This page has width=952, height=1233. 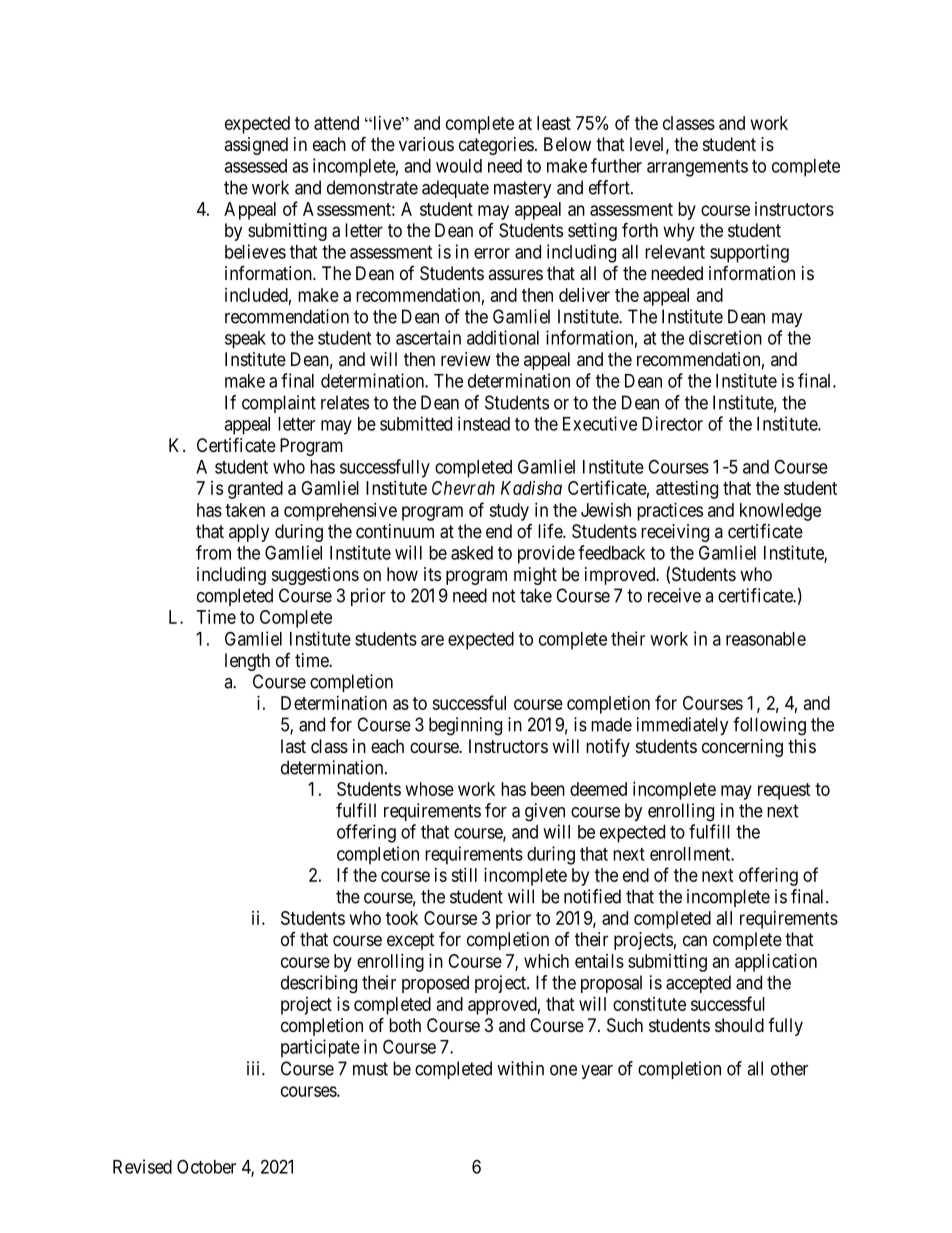 I want to click on Director, so click(x=672, y=423).
